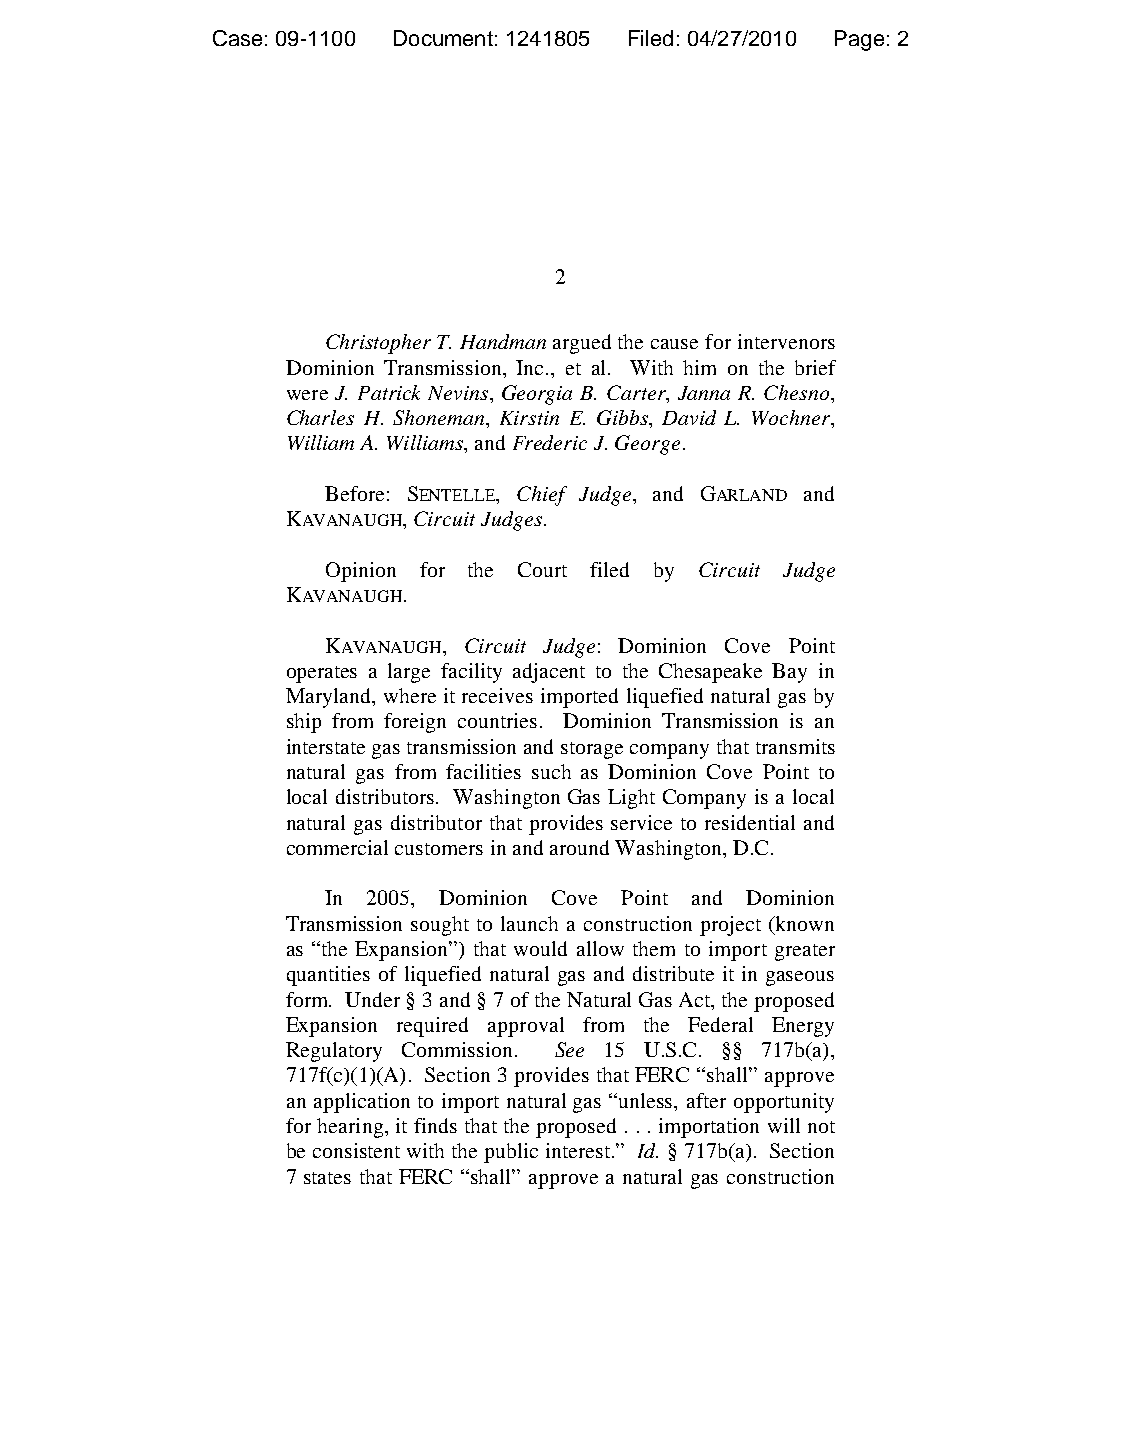 The height and width of the screenshot is (1451, 1121). What do you see at coordinates (443, 38) in the screenshot?
I see `Document` at bounding box center [443, 38].
